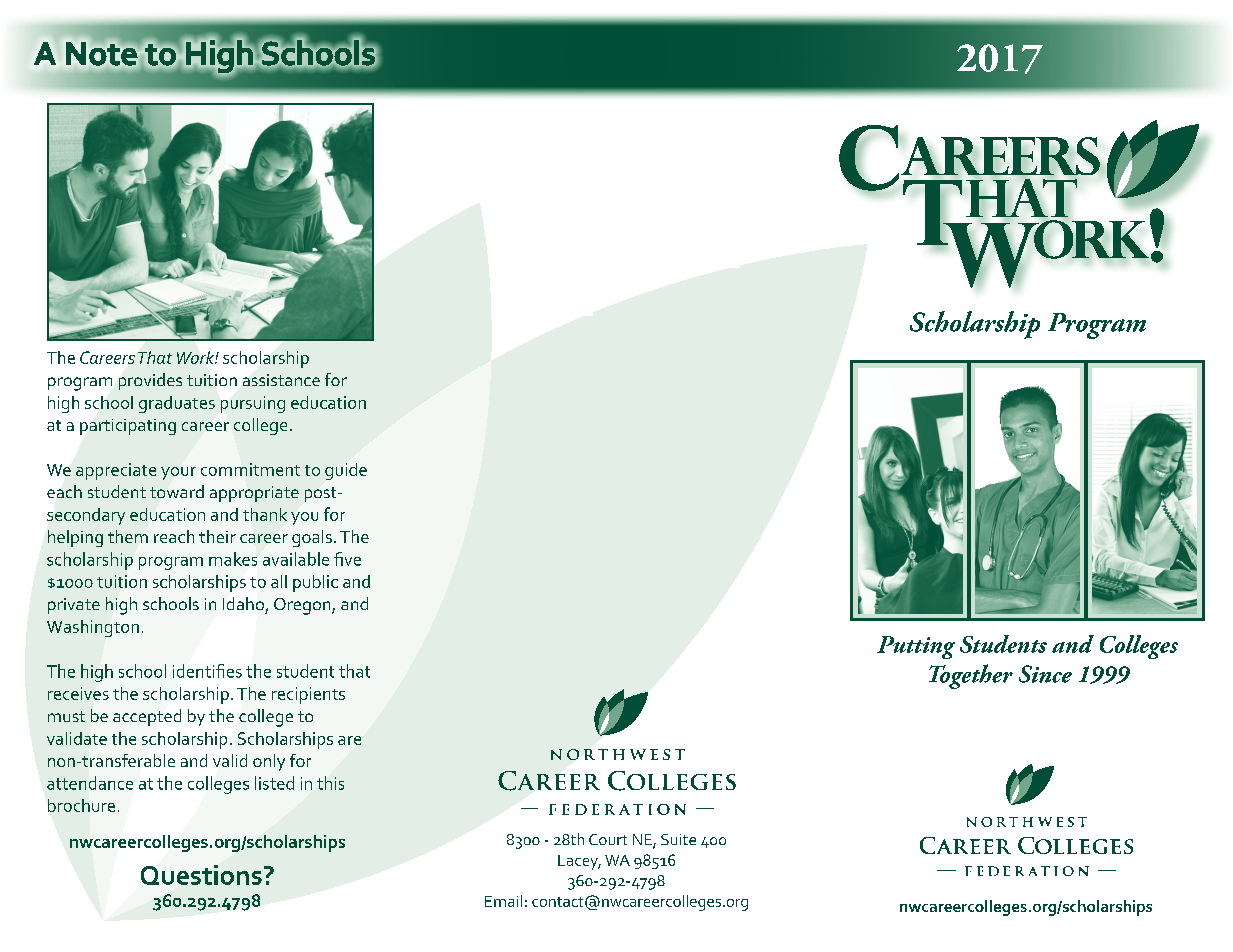 The width and height of the screenshot is (1233, 952). What do you see at coordinates (253, 404) in the screenshot?
I see `pursuing` at bounding box center [253, 404].
